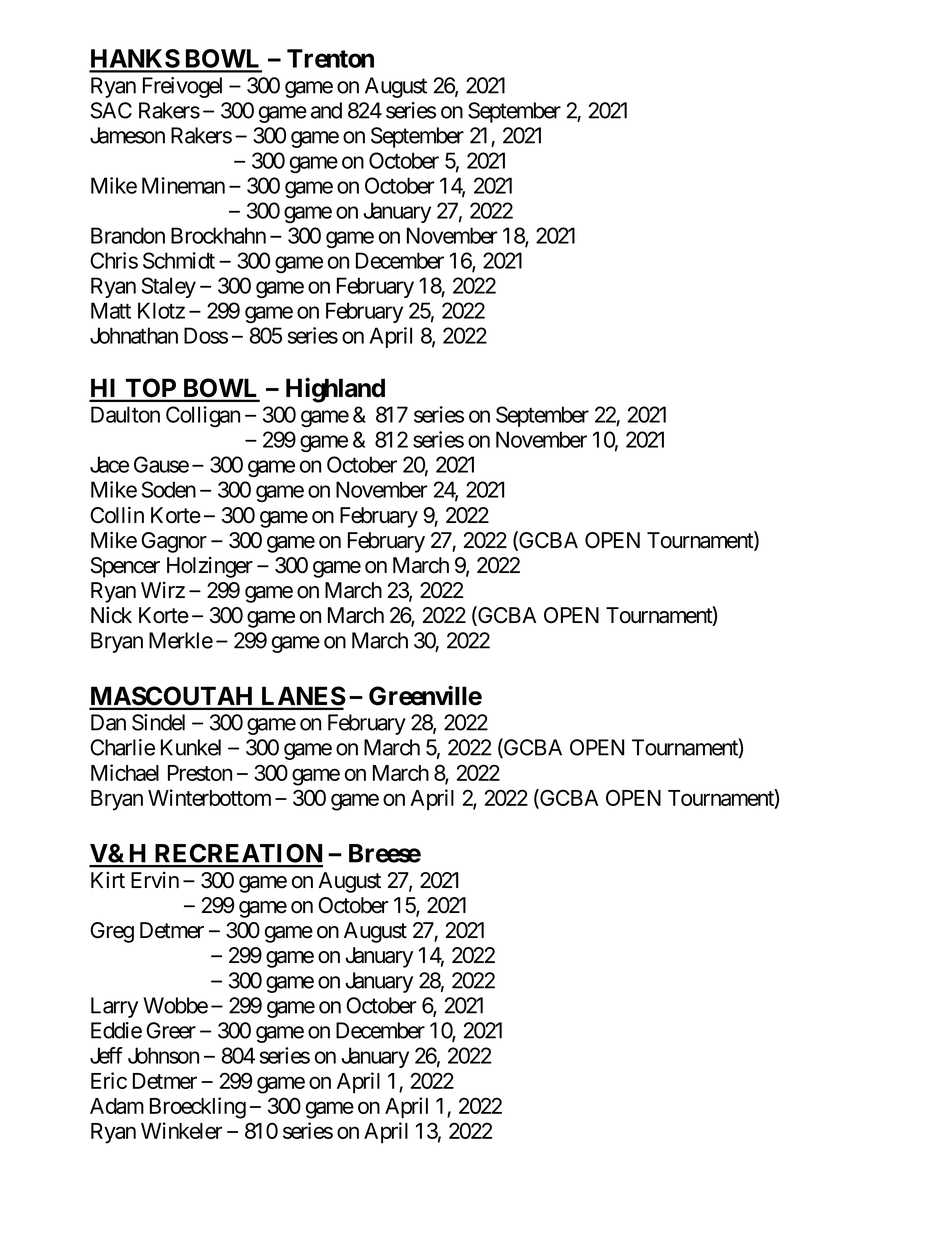 The image size is (952, 1233). What do you see at coordinates (335, 390) in the page?
I see `Highland` at bounding box center [335, 390].
